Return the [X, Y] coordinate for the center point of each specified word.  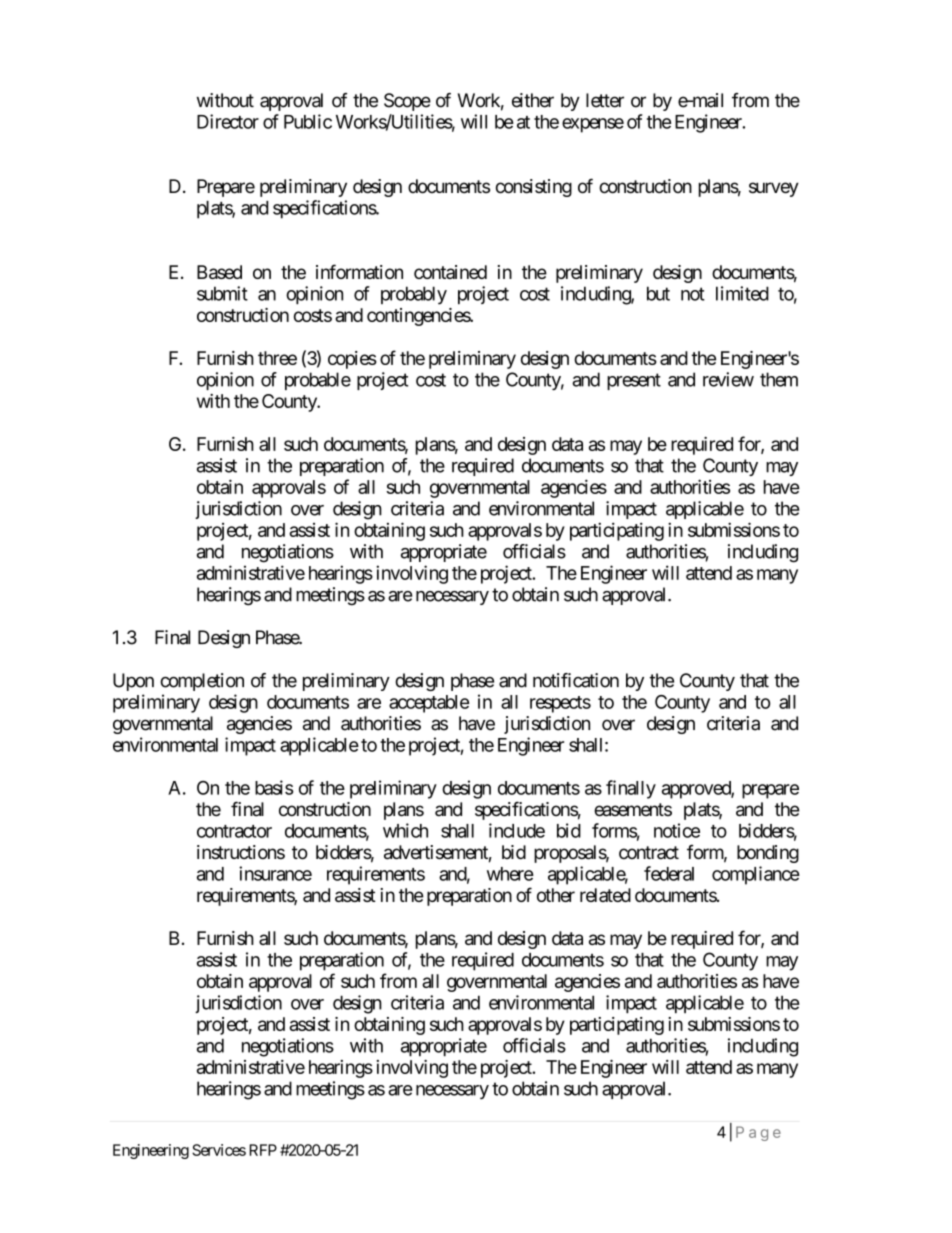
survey [774, 189]
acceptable [429, 704]
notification [576, 680]
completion [202, 682]
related [605, 895]
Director [228, 121]
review [728, 379]
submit [222, 293]
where [510, 874]
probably [414, 295]
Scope [407, 102]
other [556, 895]
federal [669, 873]
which [405, 830]
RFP [263, 1150]
